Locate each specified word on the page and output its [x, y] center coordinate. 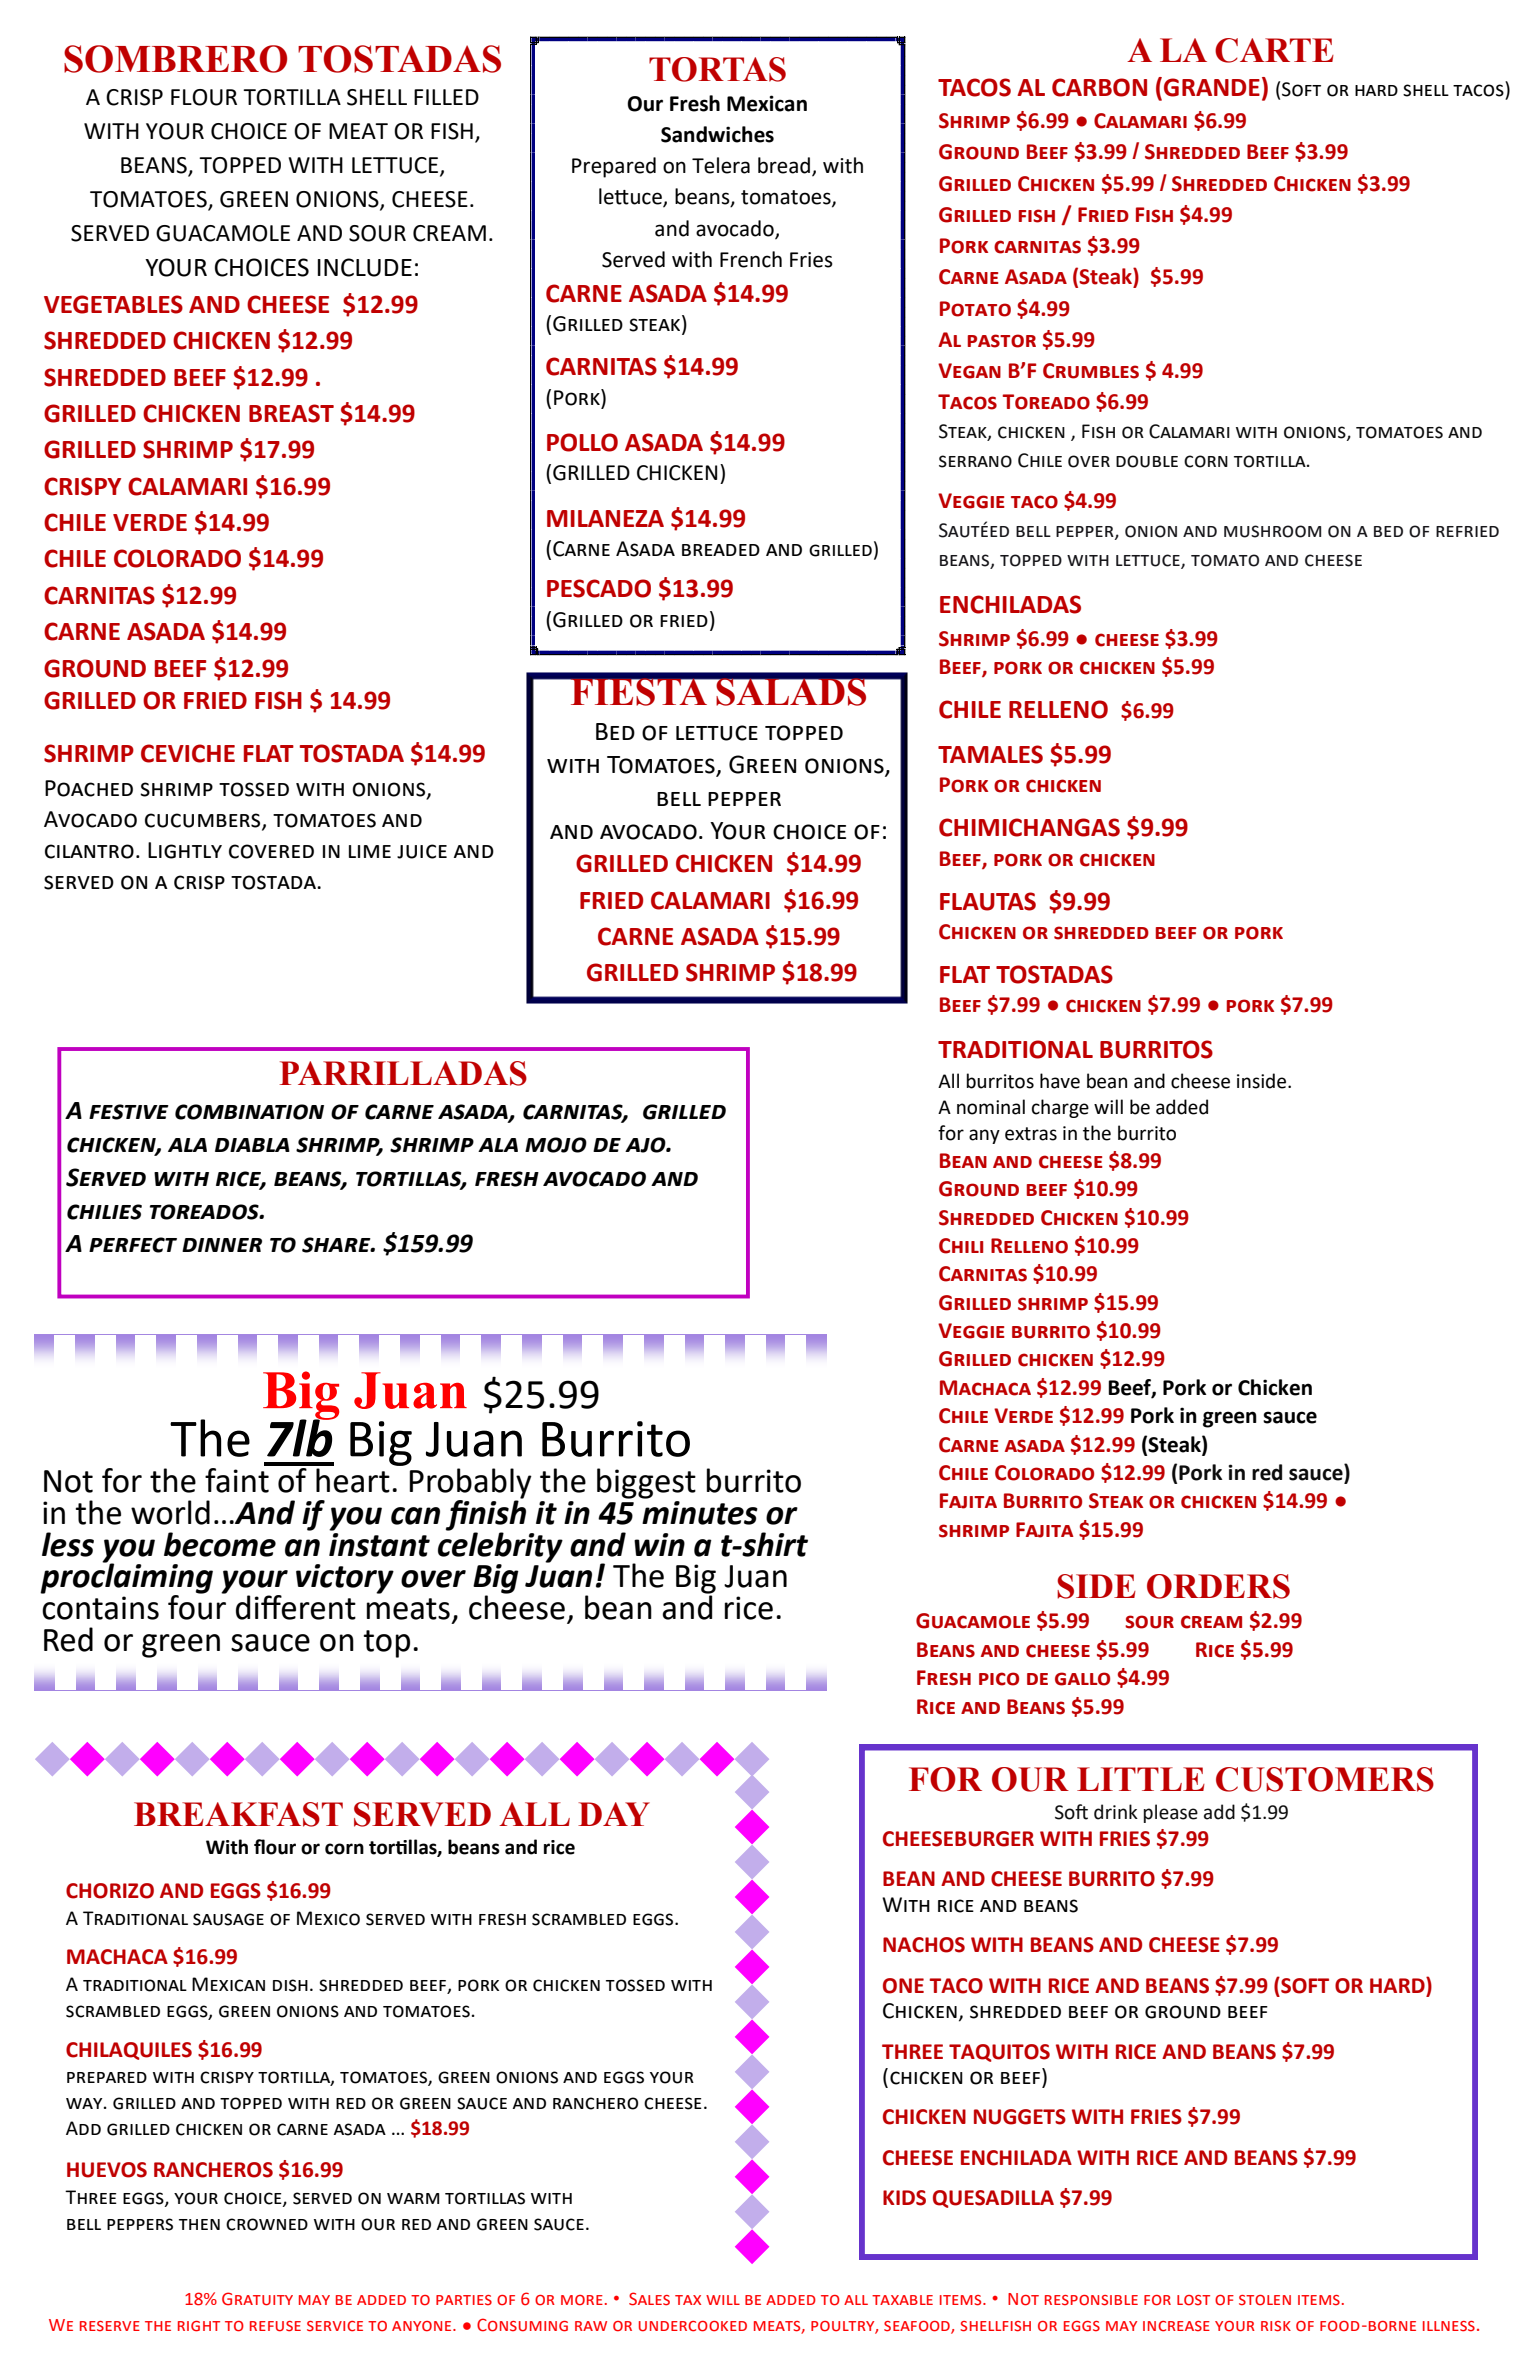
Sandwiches [717, 134]
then [199, 2224]
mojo [556, 1145]
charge [1060, 1108]
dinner [222, 1245]
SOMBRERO [175, 59]
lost [1193, 2300]
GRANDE [1212, 87]
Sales [649, 2299]
